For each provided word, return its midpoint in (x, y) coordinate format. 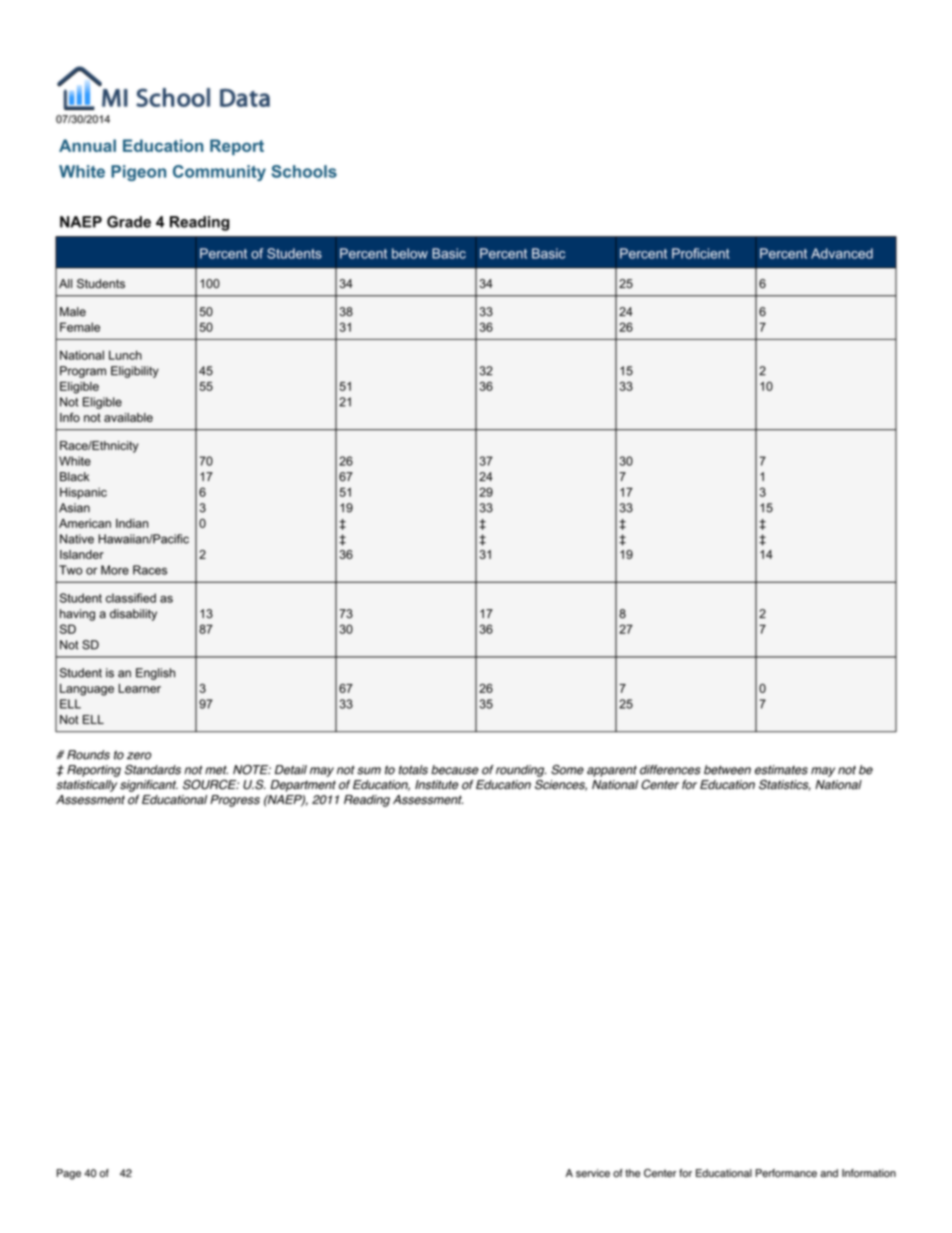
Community (219, 173)
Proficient (700, 253)
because (455, 770)
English (155, 674)
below (410, 253)
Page (69, 1174)
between (727, 770)
